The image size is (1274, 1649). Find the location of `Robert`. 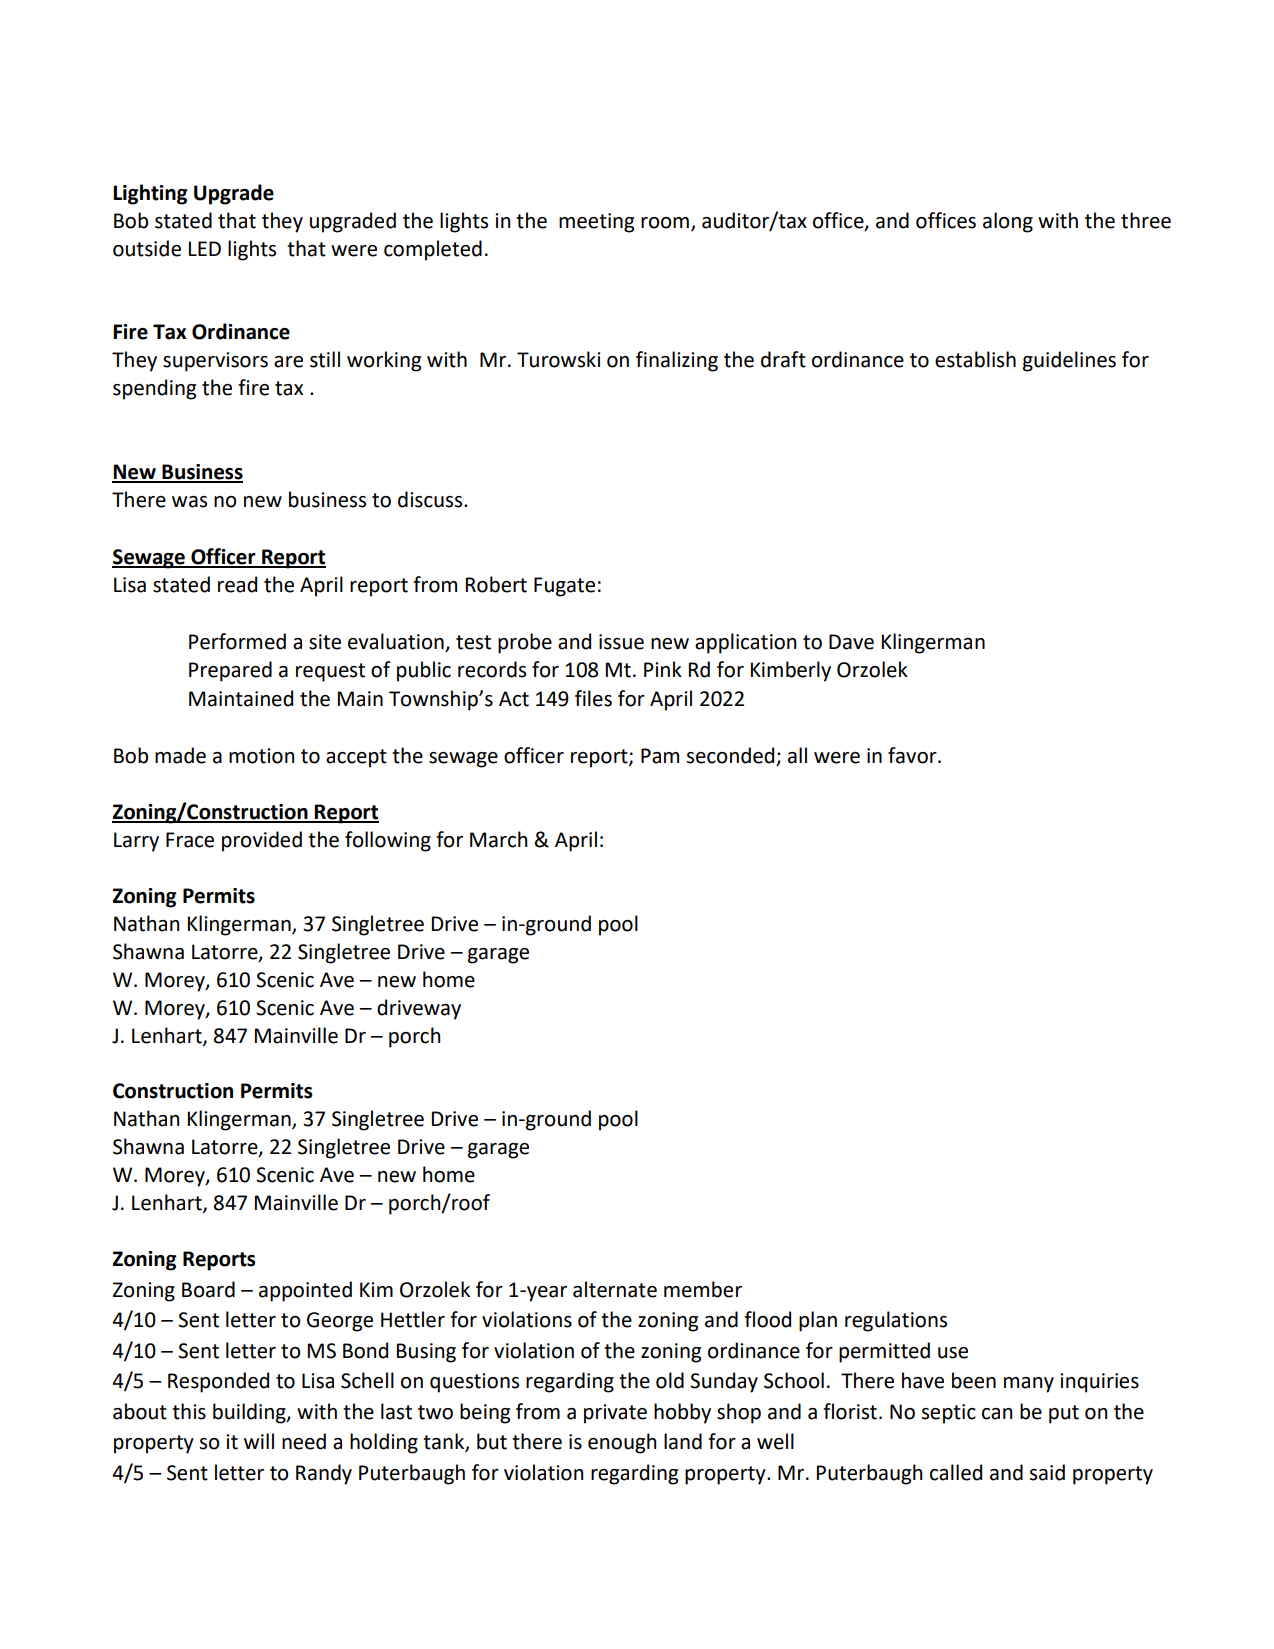

Robert is located at coordinates (496, 584).
